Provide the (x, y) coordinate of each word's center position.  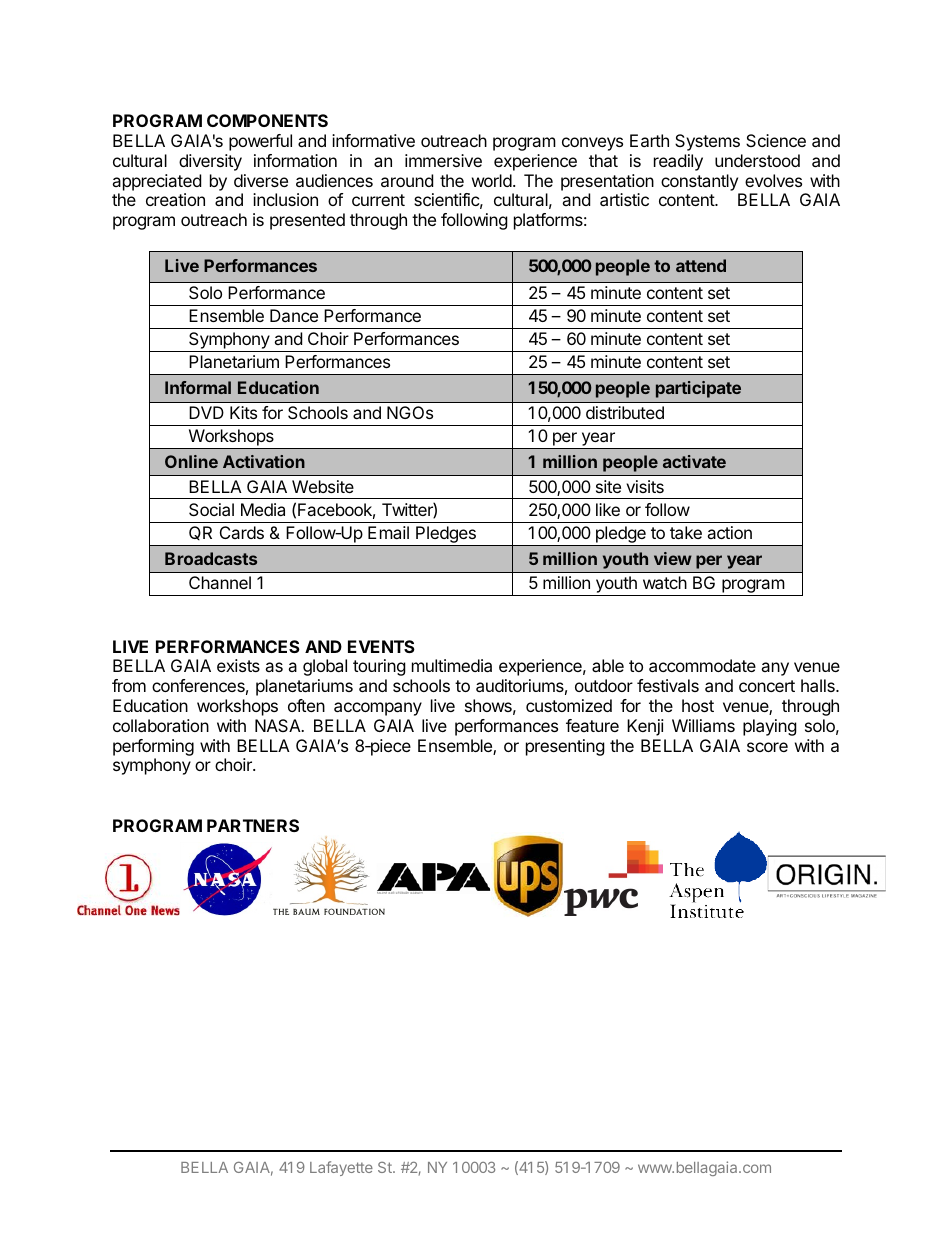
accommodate (702, 665)
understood (757, 160)
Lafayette (341, 1168)
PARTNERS (253, 825)
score (767, 747)
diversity (210, 162)
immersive (443, 160)
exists (238, 665)
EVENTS (381, 646)
